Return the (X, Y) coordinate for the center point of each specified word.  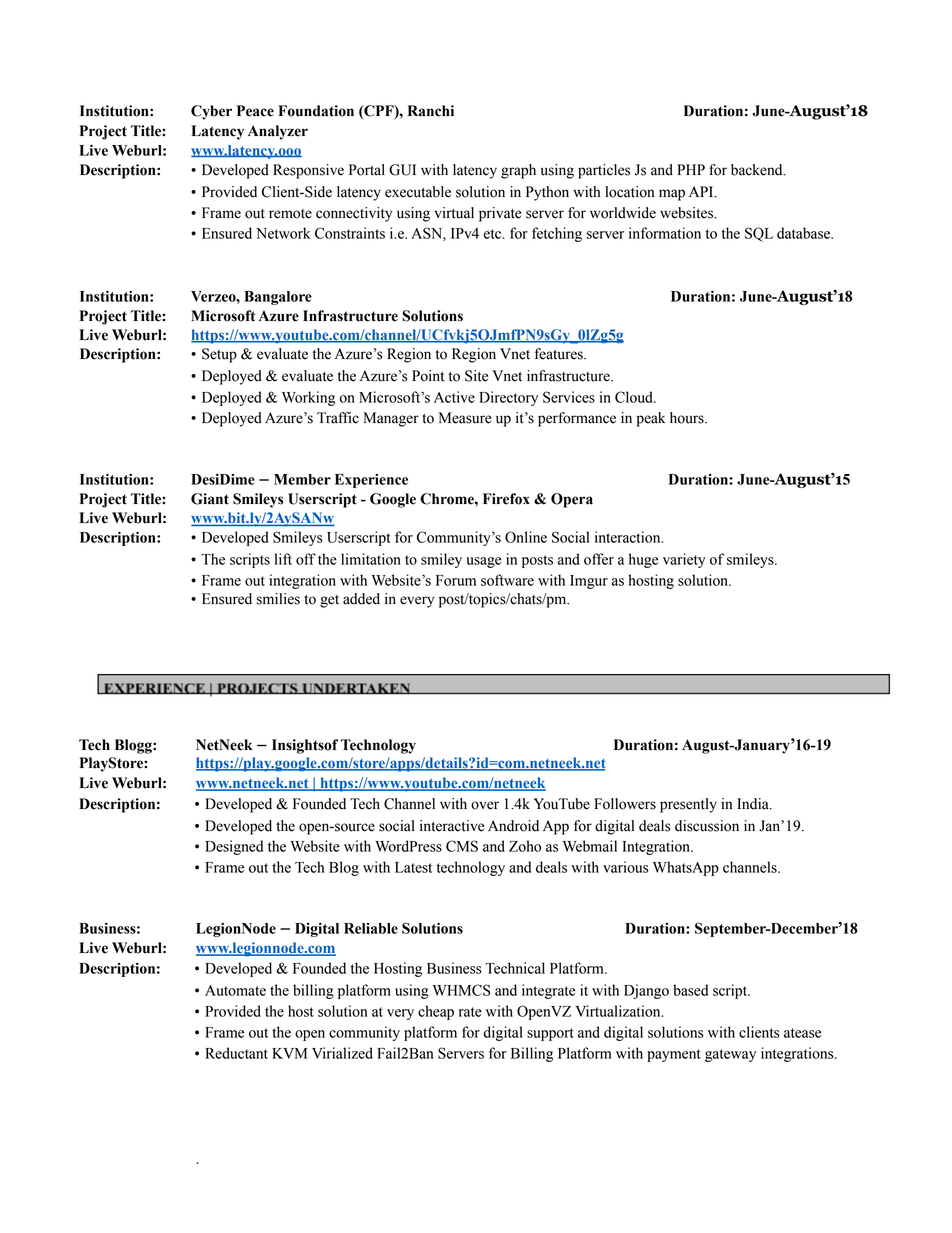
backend (758, 170)
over (485, 805)
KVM (289, 1053)
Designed (234, 847)
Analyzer (278, 132)
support (550, 1034)
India (754, 804)
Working (308, 398)
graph (518, 171)
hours (688, 418)
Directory (508, 398)
